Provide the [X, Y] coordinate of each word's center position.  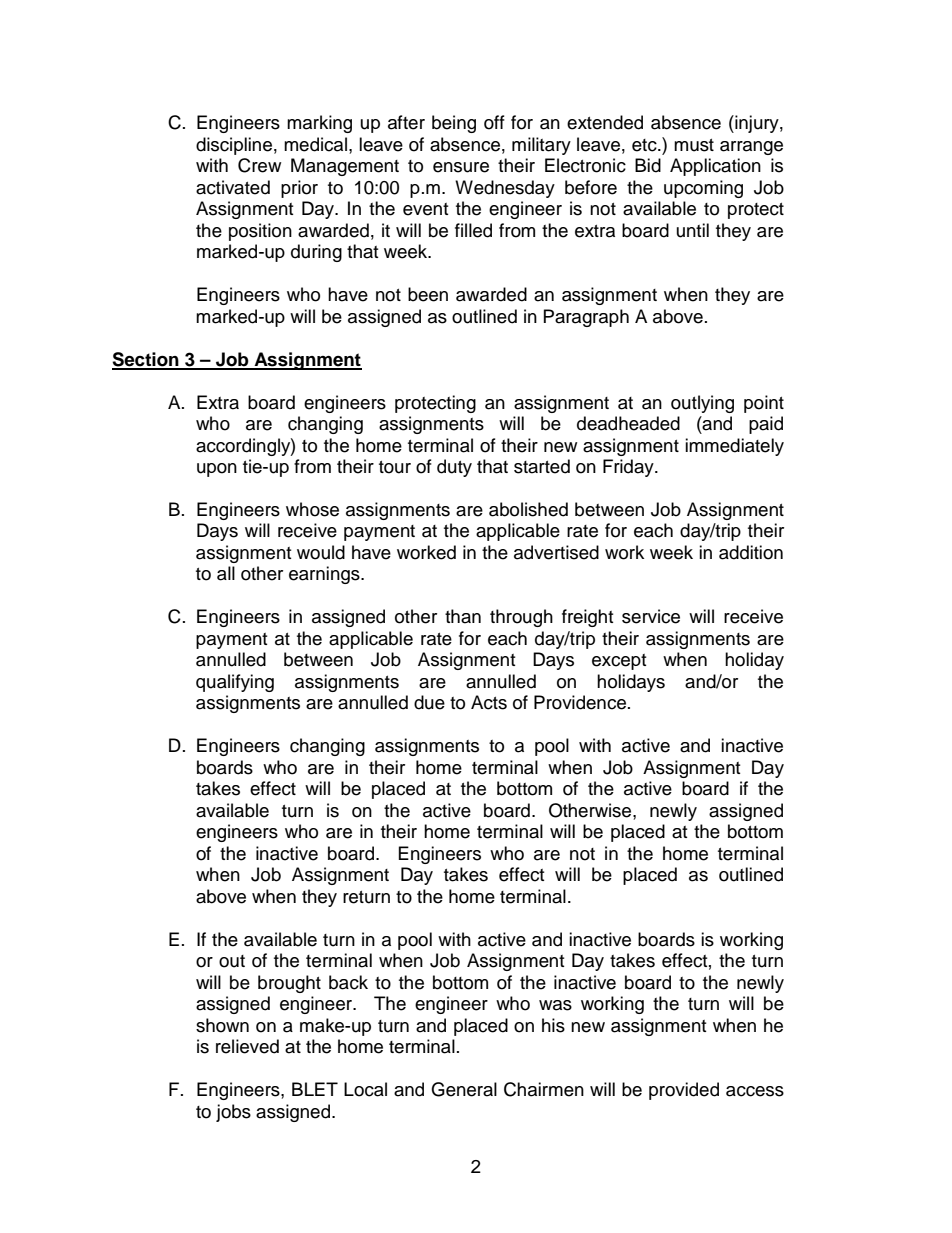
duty [454, 468]
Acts [489, 702]
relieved [247, 1046]
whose [312, 509]
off [494, 122]
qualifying [235, 683]
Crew [259, 165]
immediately [734, 447]
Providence [580, 702]
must [694, 145]
